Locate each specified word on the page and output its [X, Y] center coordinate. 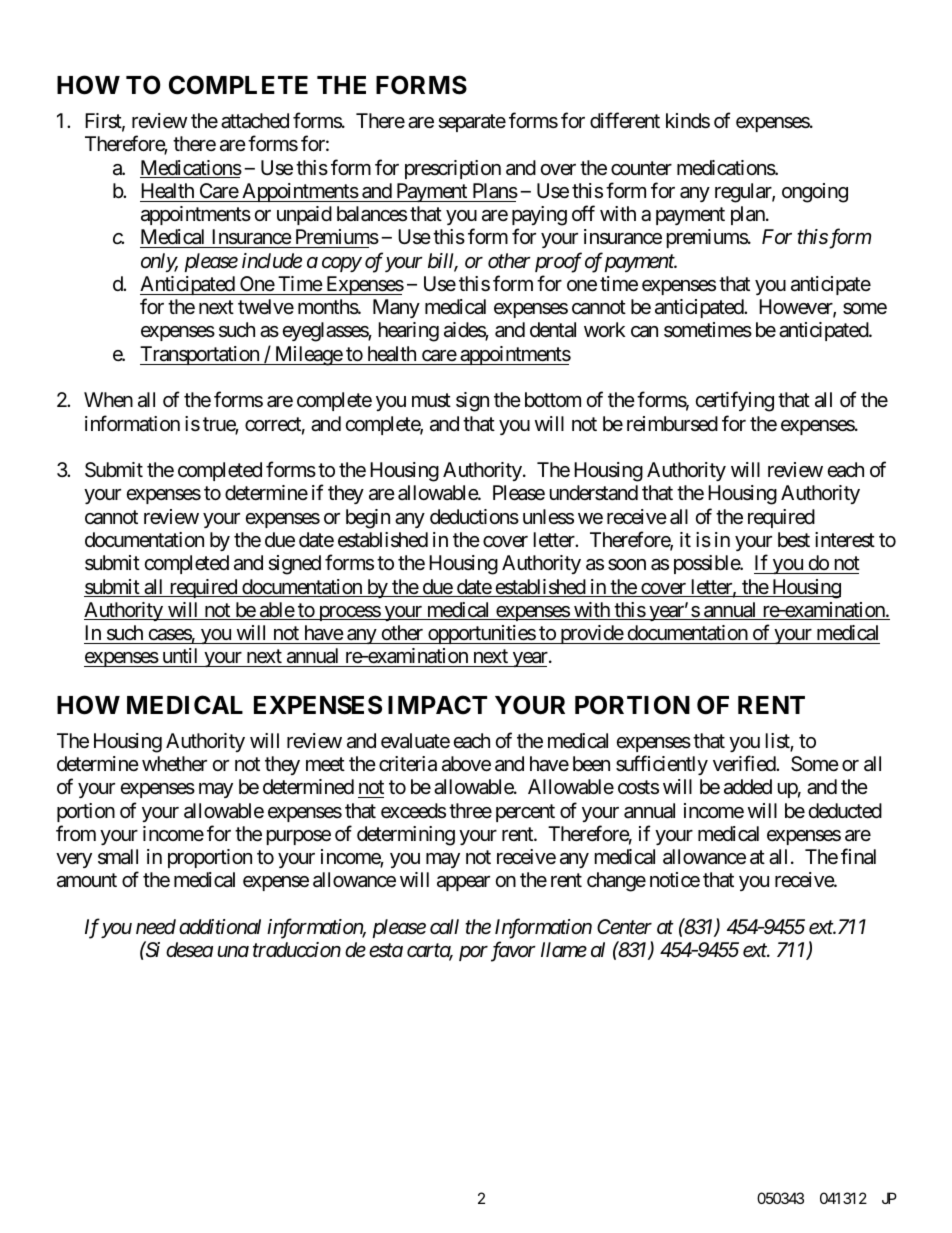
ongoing [815, 193]
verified [745, 763]
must [431, 401]
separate [472, 123]
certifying [735, 402]
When [108, 399]
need [156, 927]
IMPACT [437, 705]
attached [255, 121]
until [180, 655]
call [444, 926]
